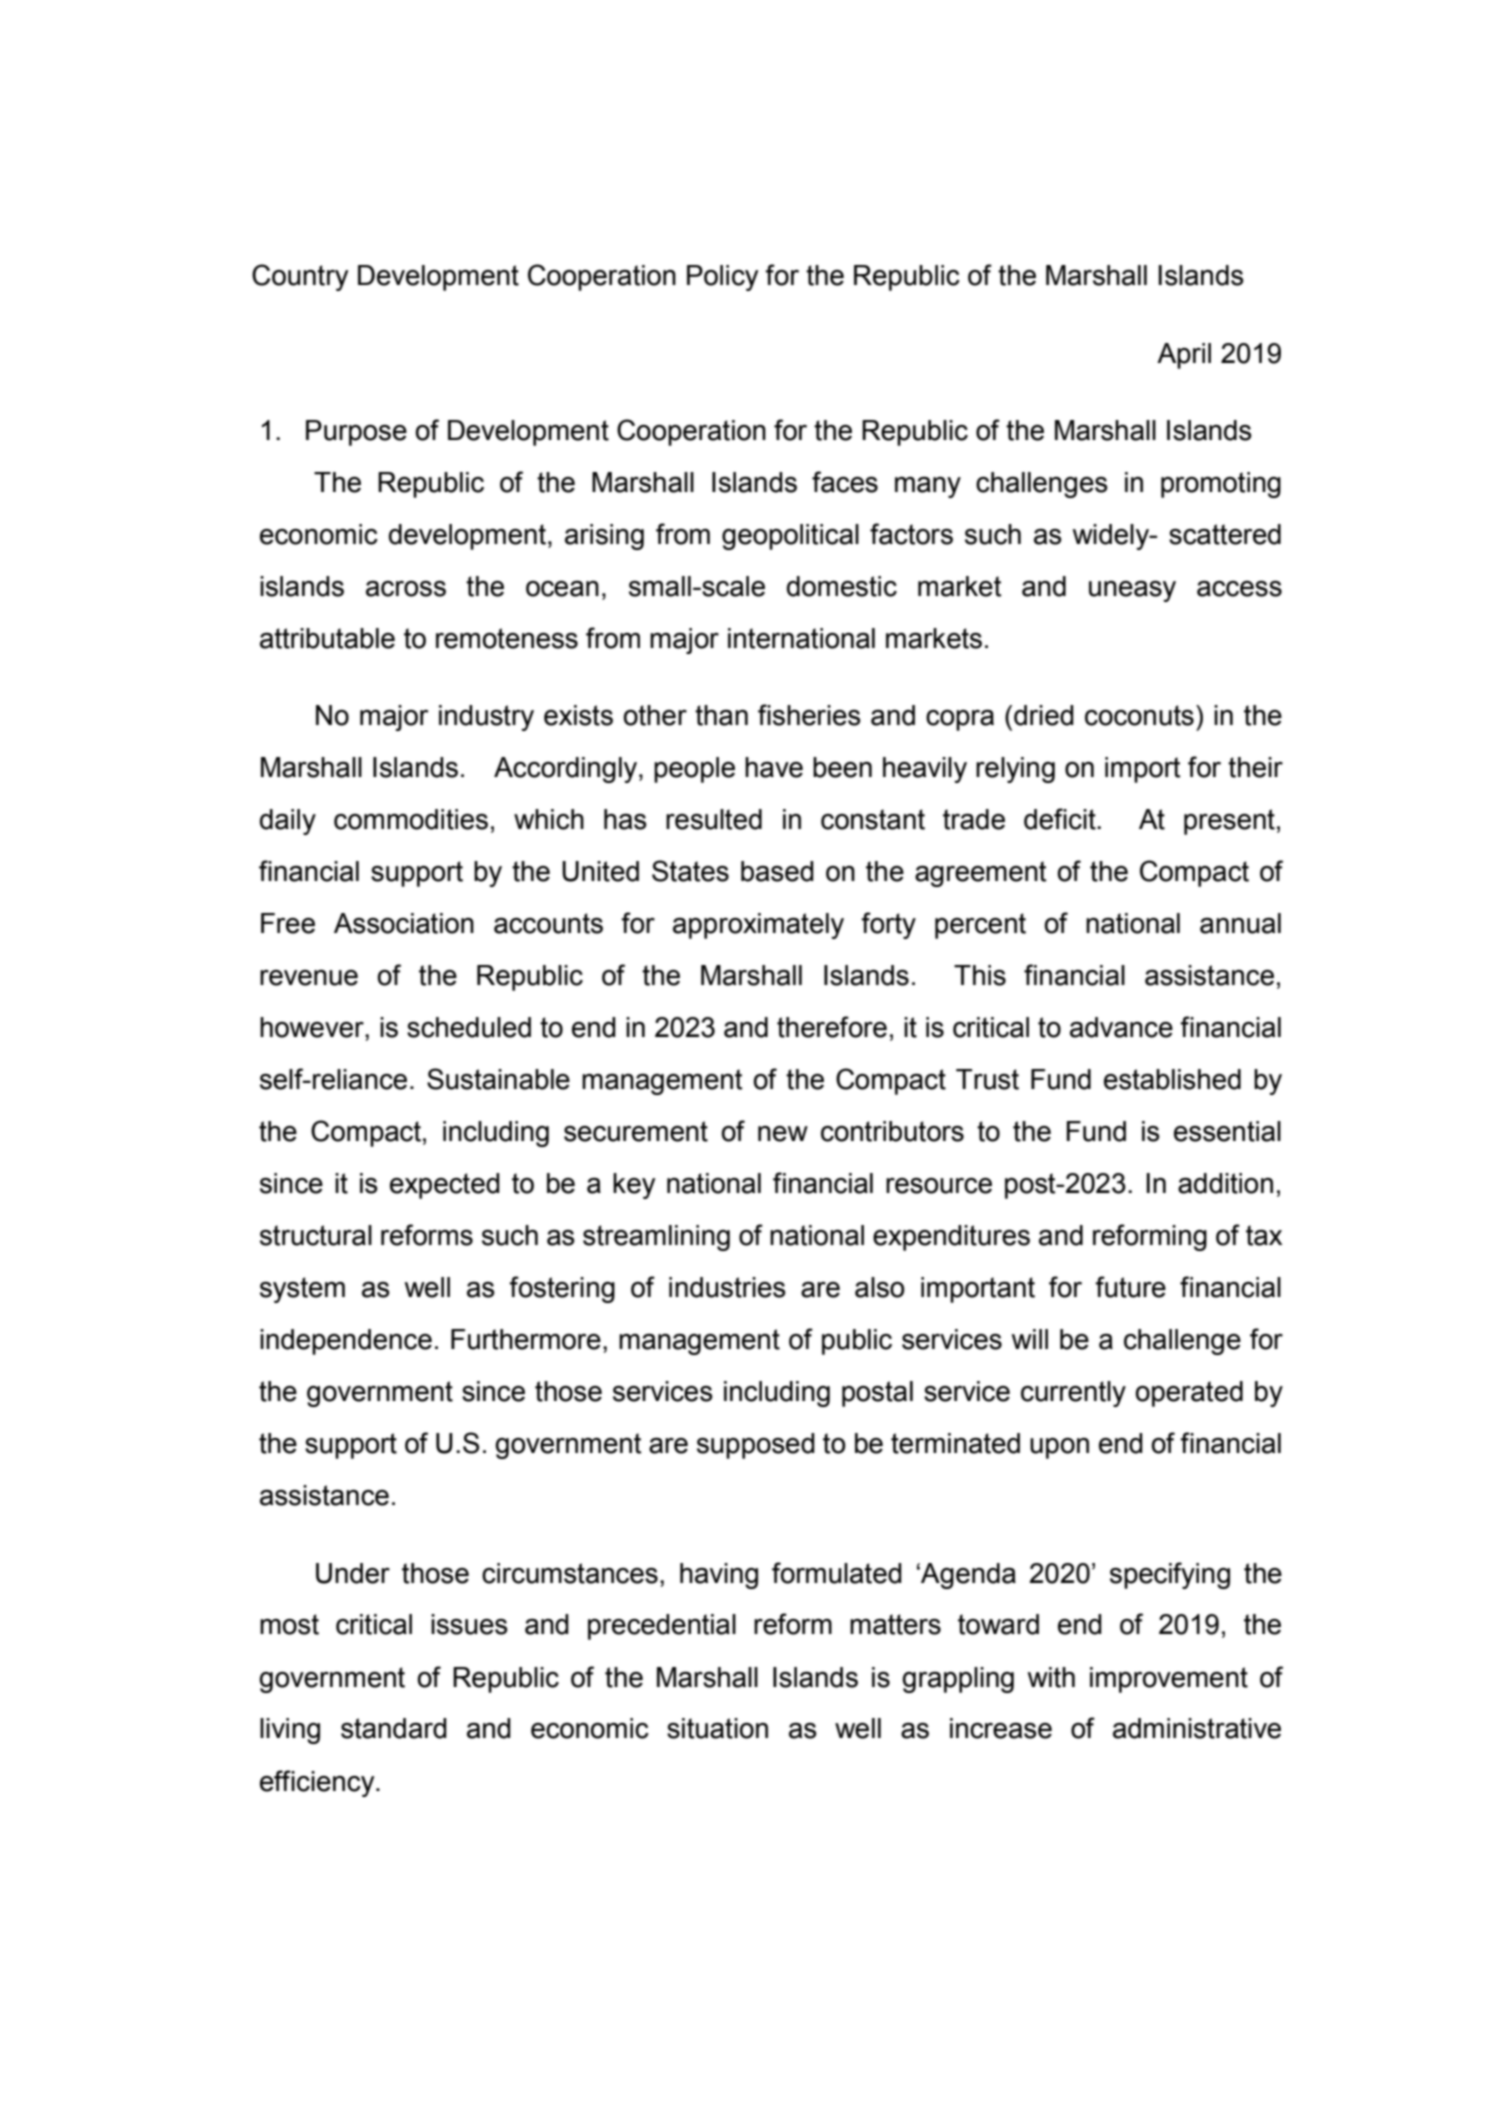 The image size is (1496, 2116). What do you see at coordinates (722, 278) in the screenshot?
I see `Policy` at bounding box center [722, 278].
